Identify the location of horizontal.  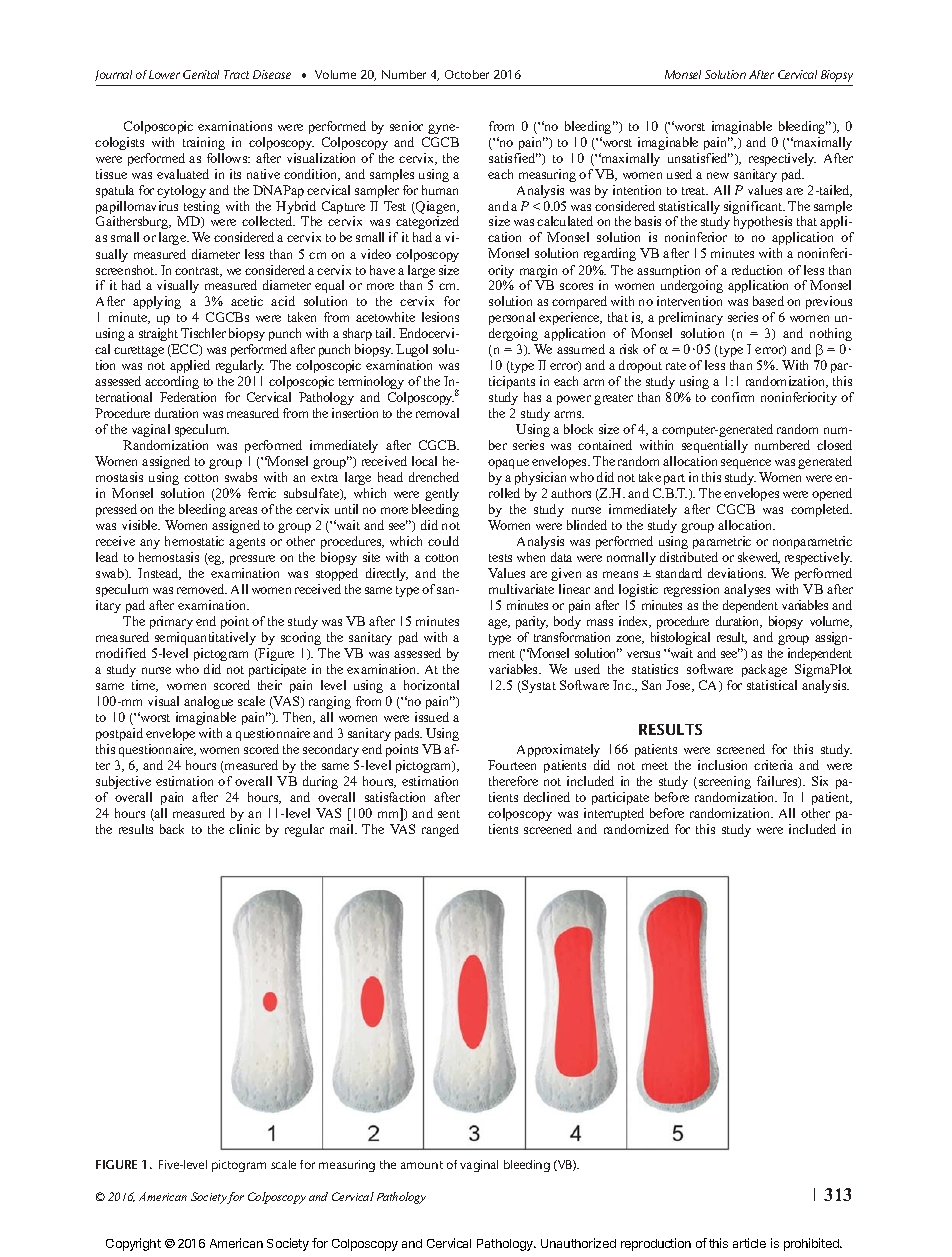
(431, 685).
